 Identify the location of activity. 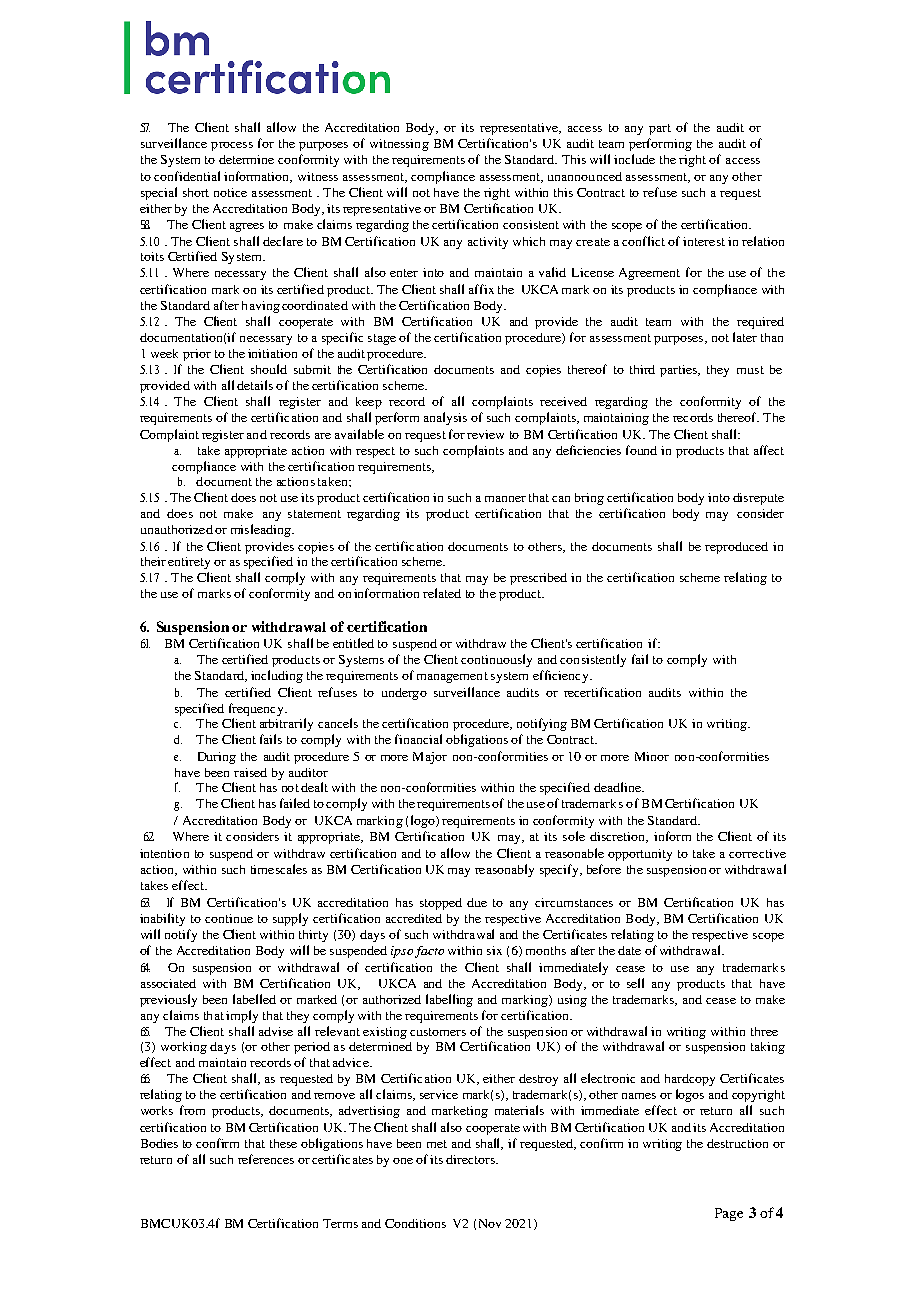
(488, 243).
